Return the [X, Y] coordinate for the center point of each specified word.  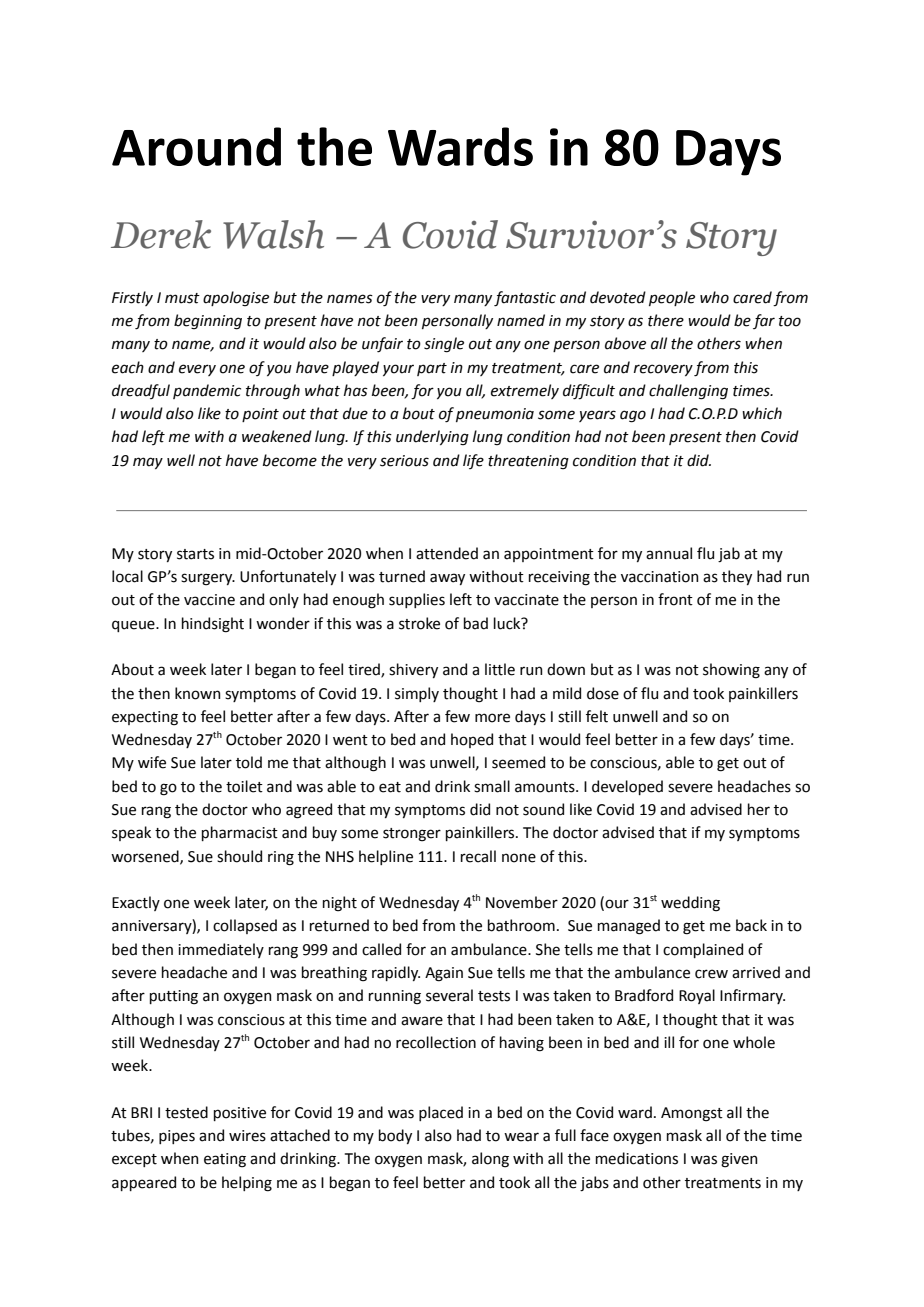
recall [478, 856]
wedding [690, 904]
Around [196, 146]
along [490, 1160]
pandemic [207, 391]
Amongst [692, 1114]
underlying [432, 438]
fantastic [525, 299]
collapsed [245, 926]
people [672, 298]
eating [225, 1160]
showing [731, 671]
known [198, 693]
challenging [688, 392]
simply [417, 694]
